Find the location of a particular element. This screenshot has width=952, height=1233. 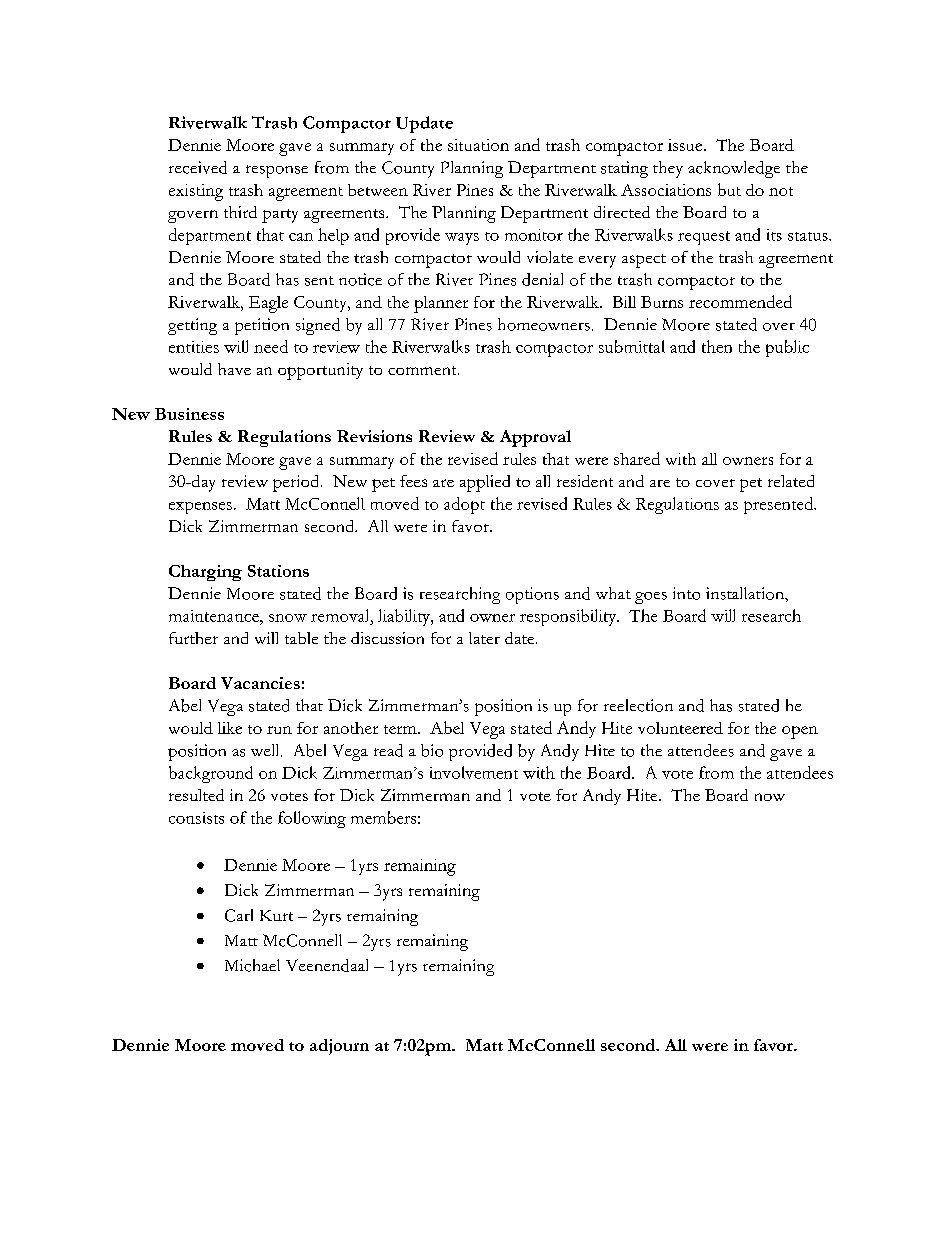

installation is located at coordinates (746, 593).
